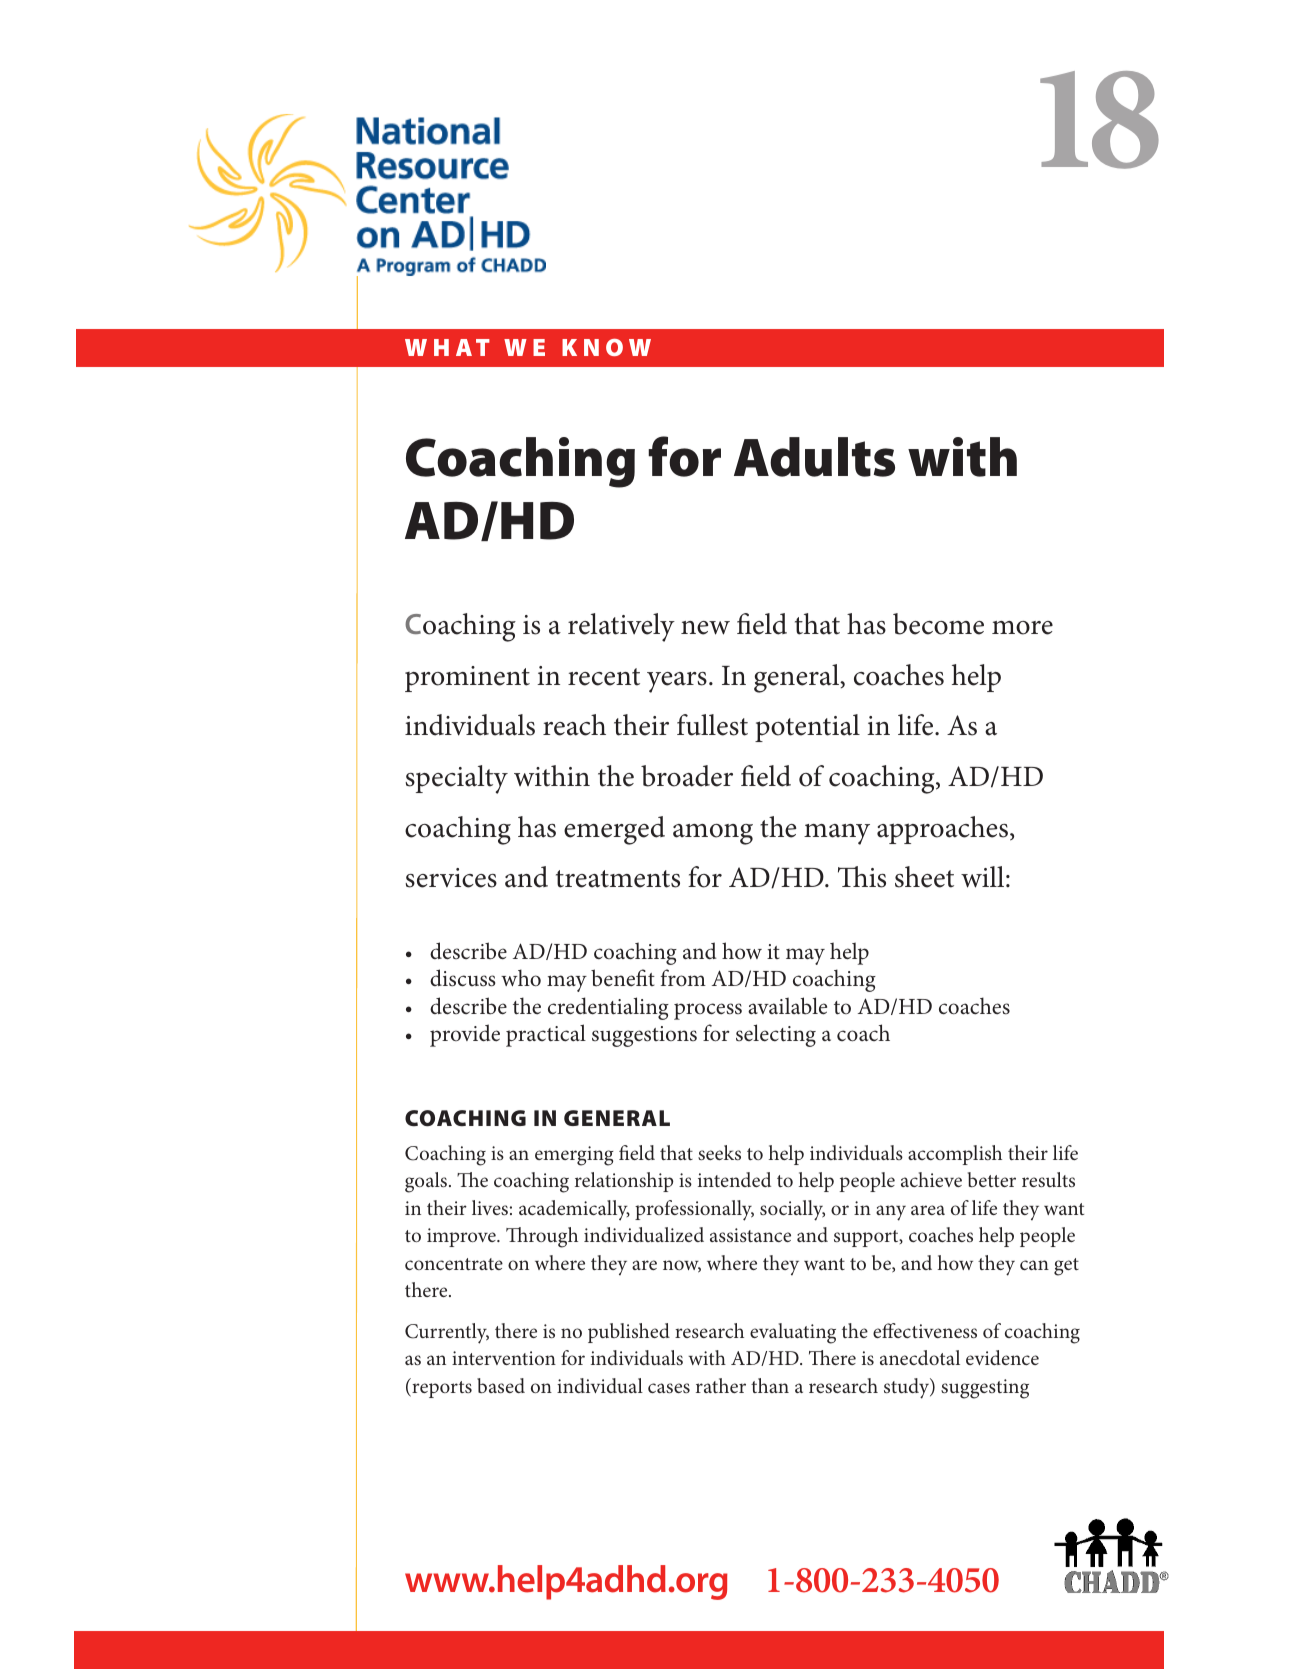 Image resolution: width=1290 pixels, height=1669 pixels. Describe the element at coordinates (814, 457) in the screenshot. I see `Adults` at that location.
